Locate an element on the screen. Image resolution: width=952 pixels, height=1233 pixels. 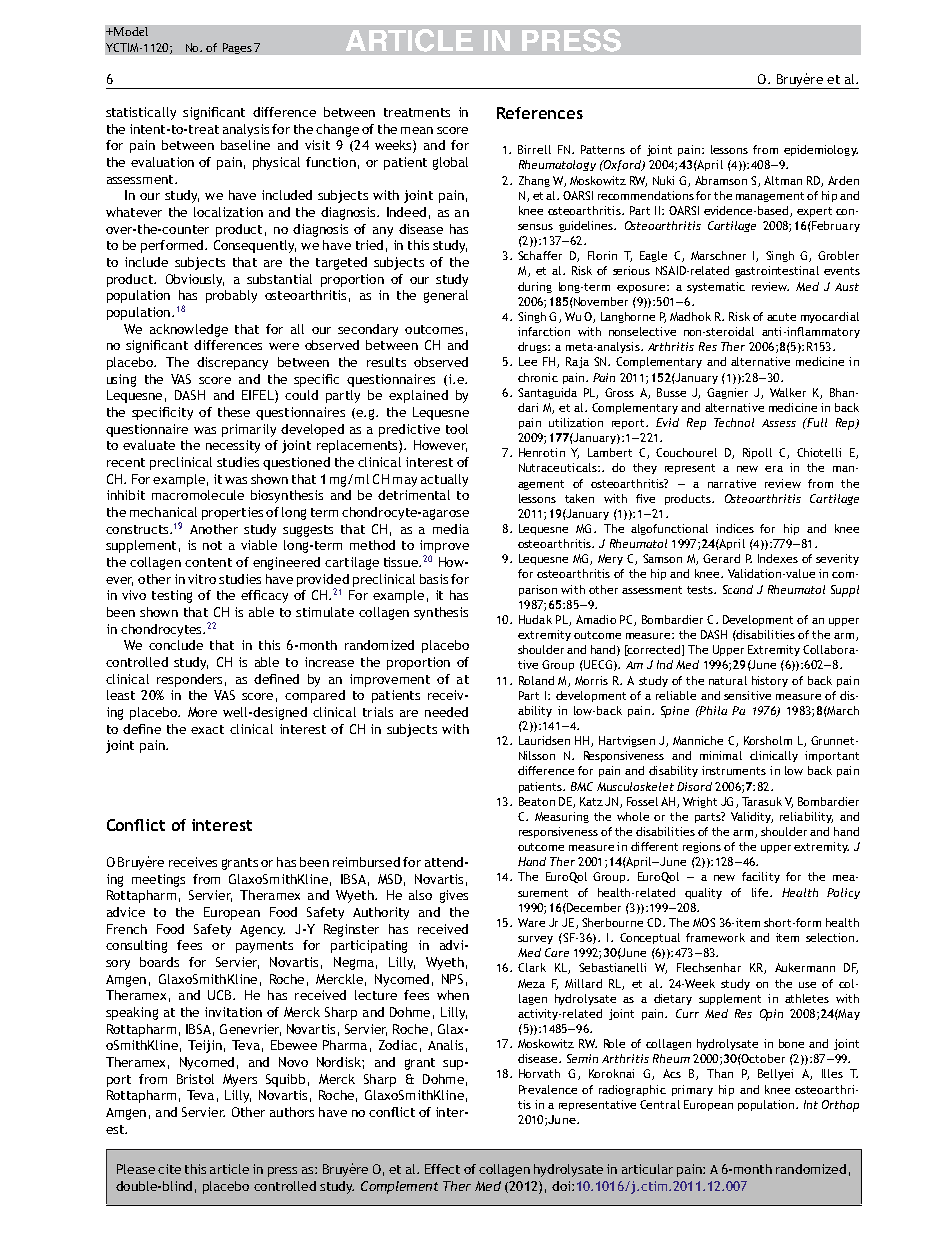
gives is located at coordinates (454, 896).
